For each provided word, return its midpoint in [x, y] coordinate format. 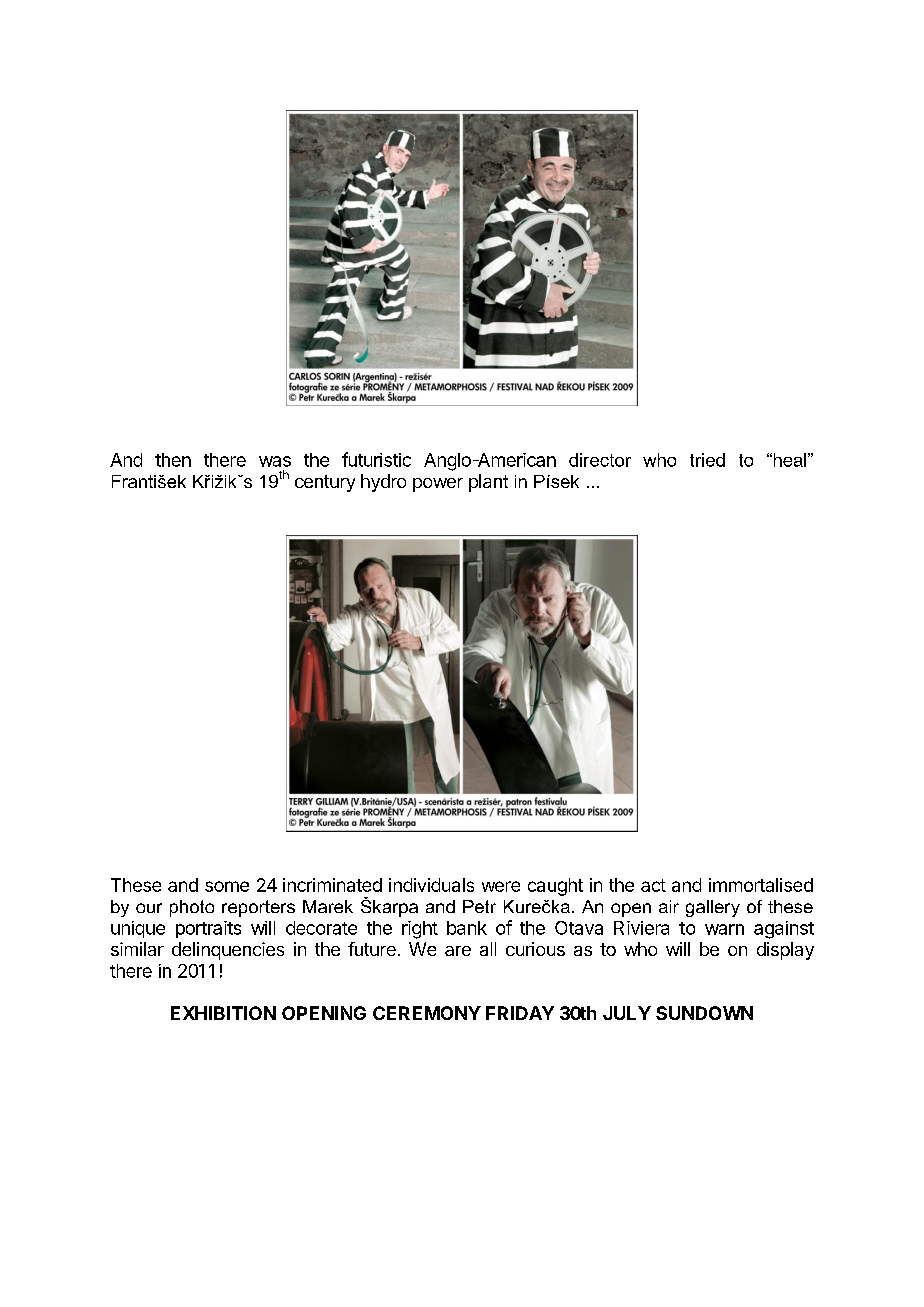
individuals [431, 885]
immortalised [761, 885]
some [227, 886]
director [600, 460]
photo [192, 908]
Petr [479, 906]
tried [707, 460]
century [325, 483]
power [438, 485]
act [653, 885]
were [501, 886]
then [173, 460]
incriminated [332, 885]
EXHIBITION [223, 1013]
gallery [713, 908]
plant [488, 483]
